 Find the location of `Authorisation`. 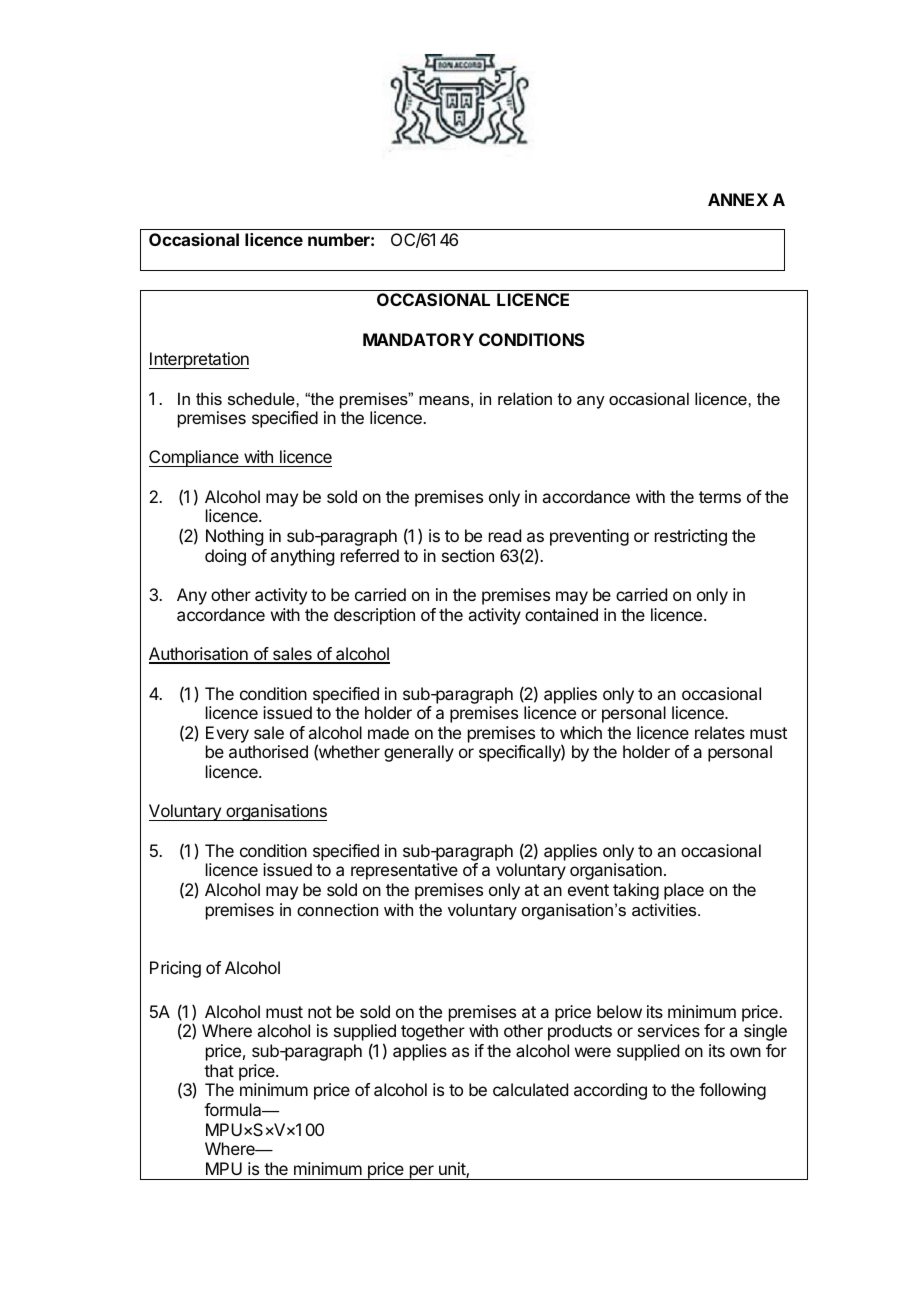

Authorisation is located at coordinates (199, 655).
